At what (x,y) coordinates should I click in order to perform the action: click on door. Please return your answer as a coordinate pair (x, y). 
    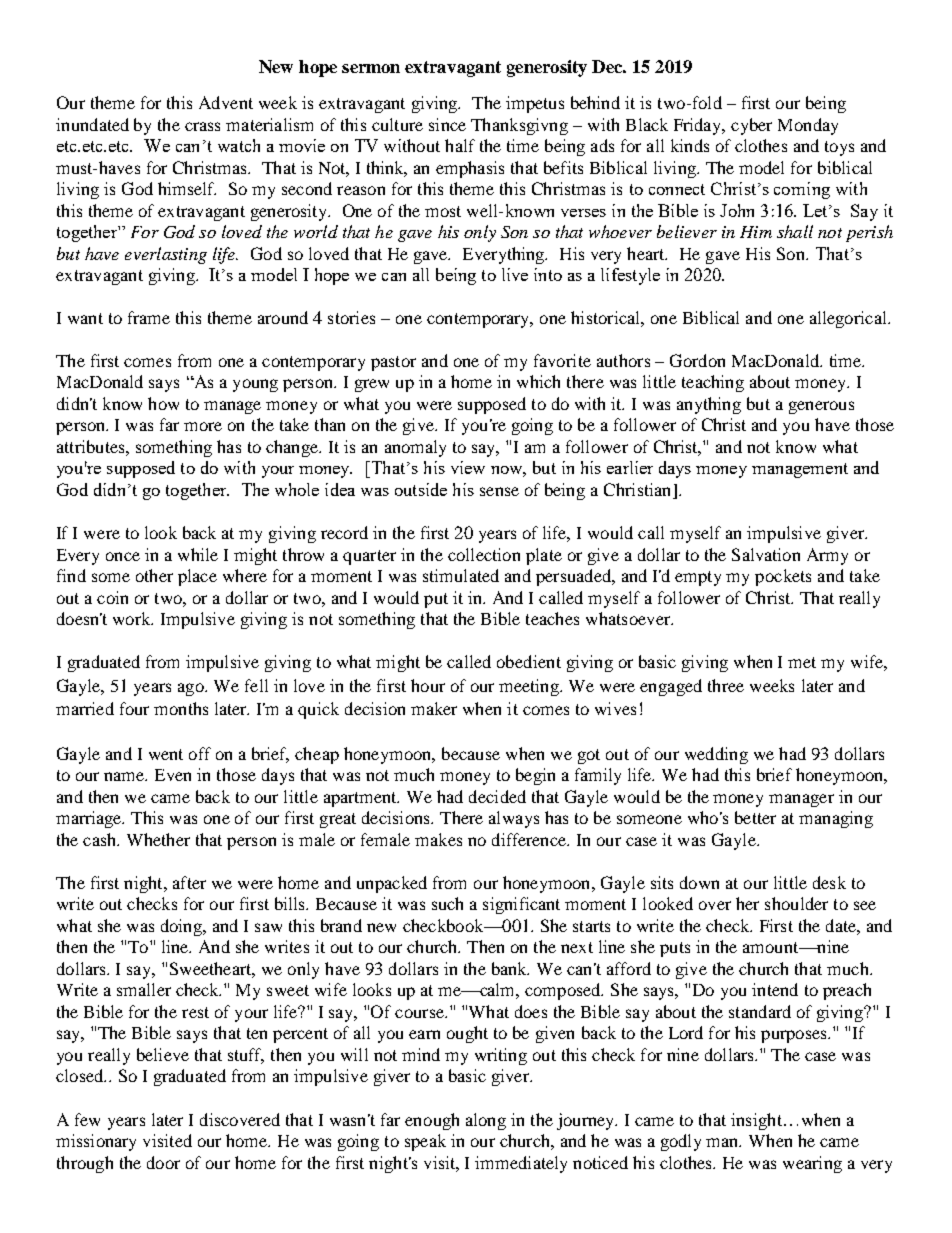
    Looking at the image, I should click on (163, 1162).
